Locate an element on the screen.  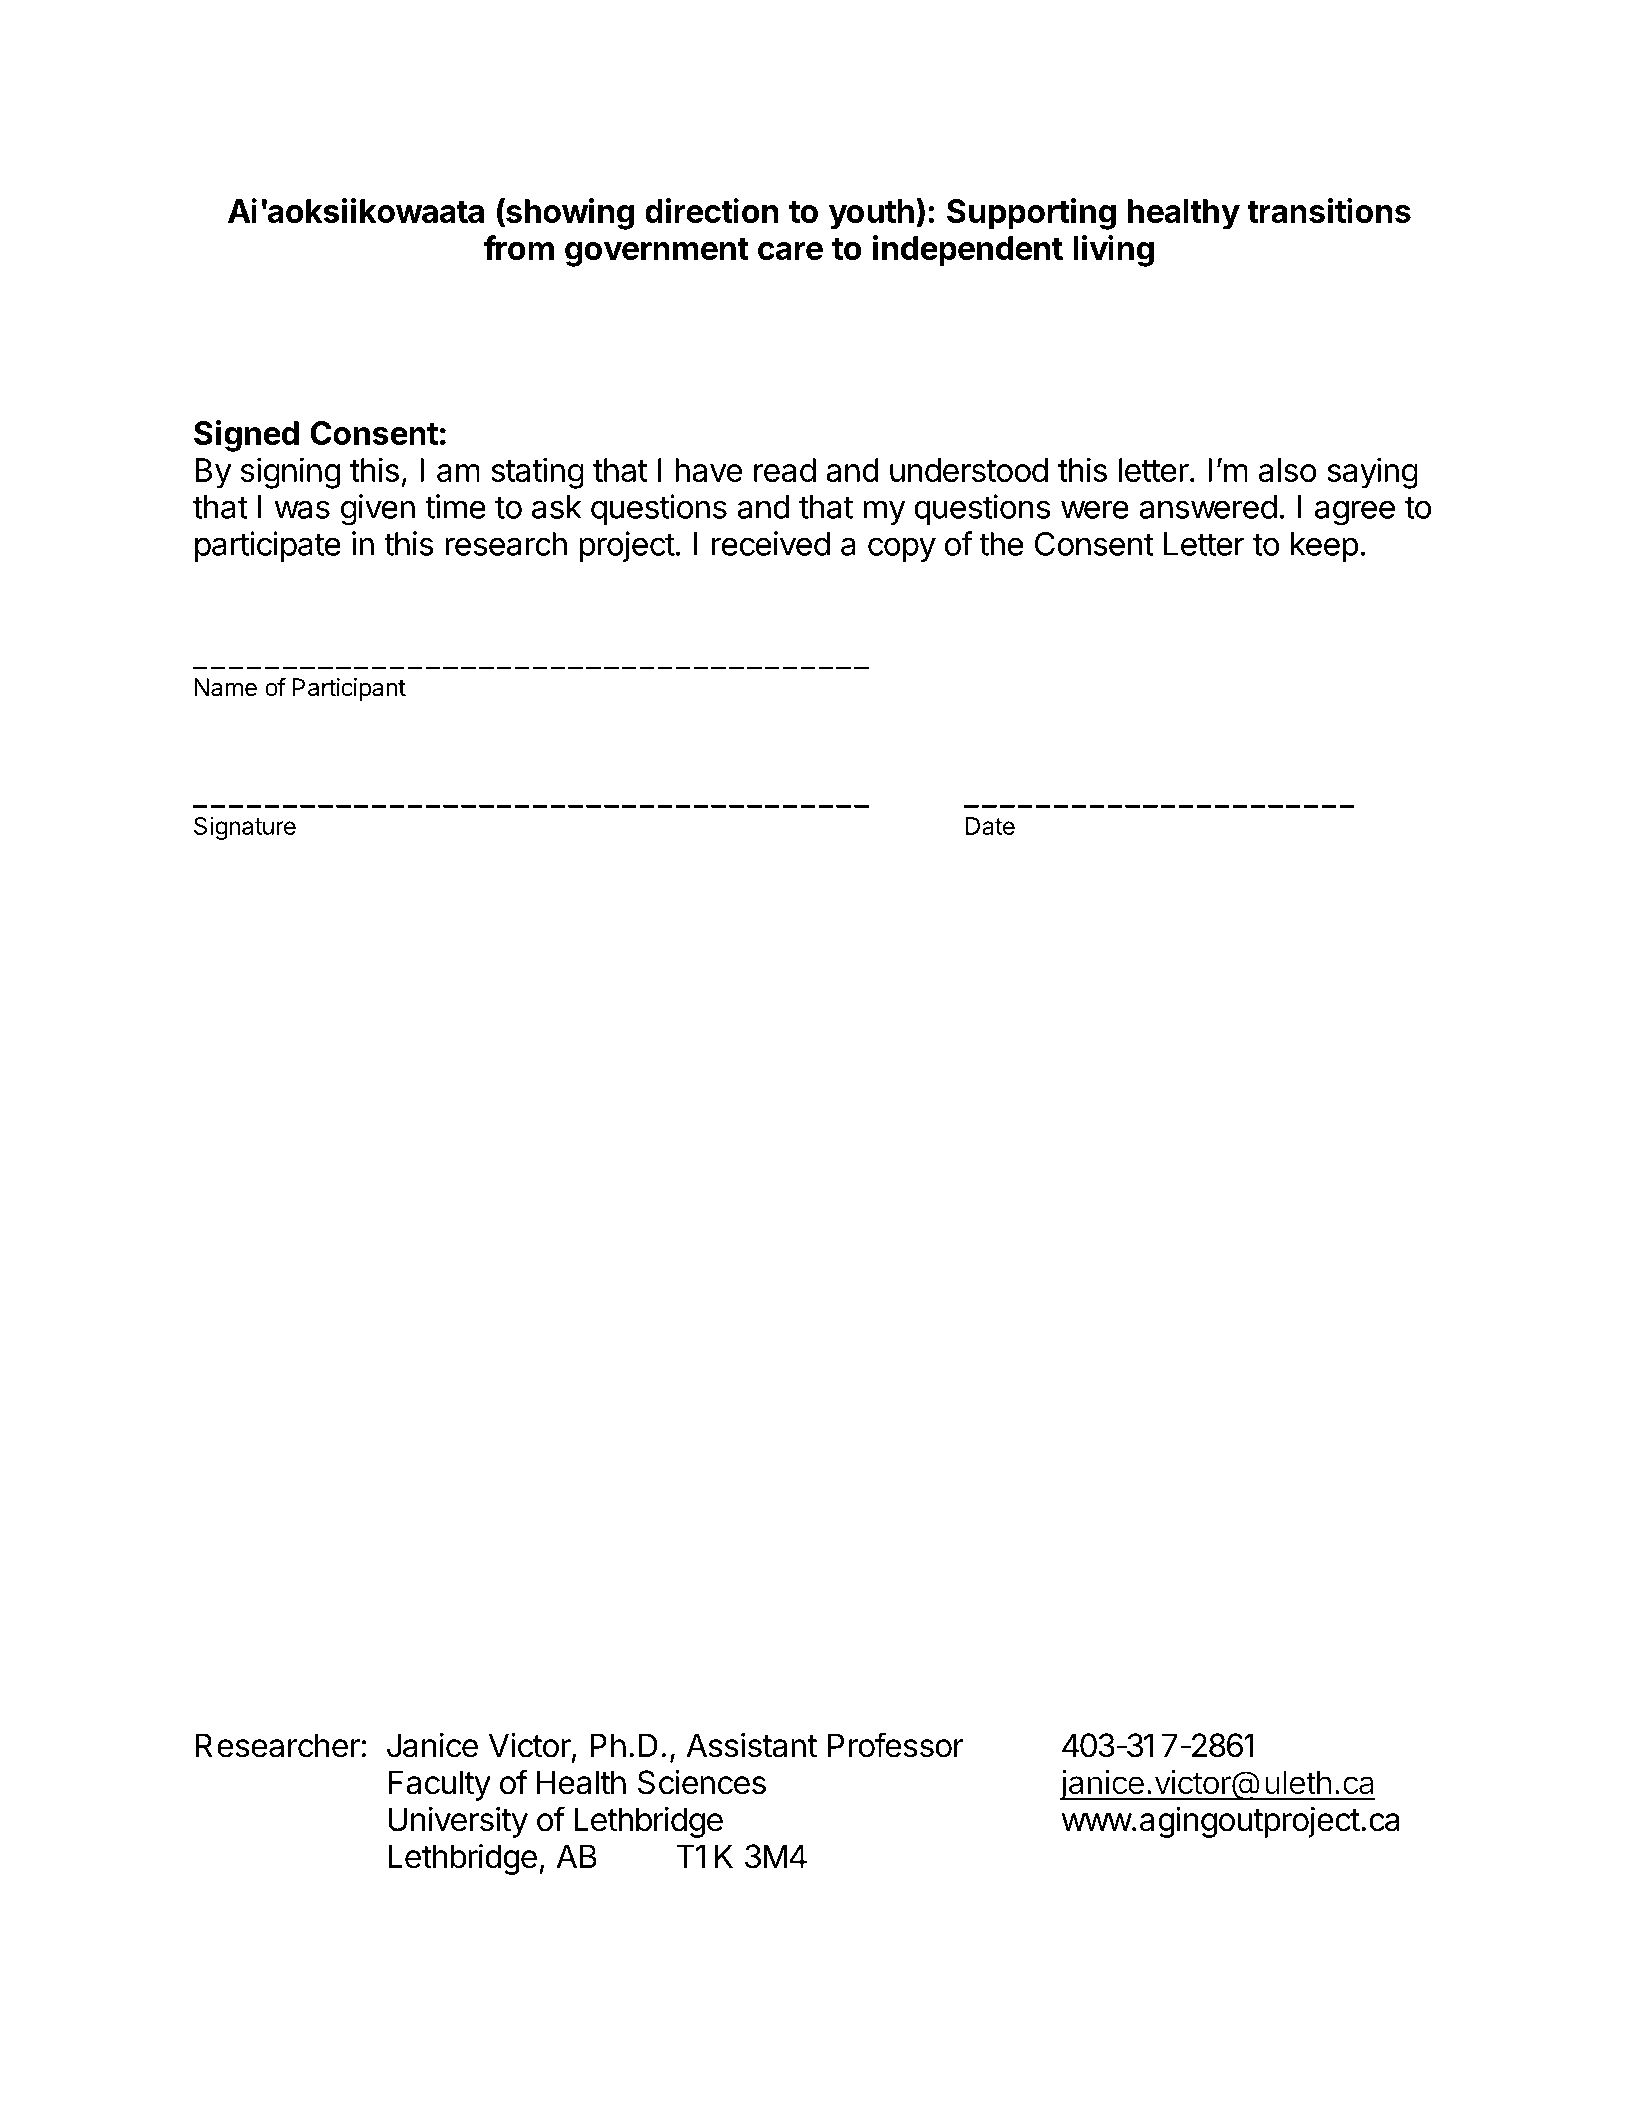
Assistant is located at coordinates (751, 1745).
